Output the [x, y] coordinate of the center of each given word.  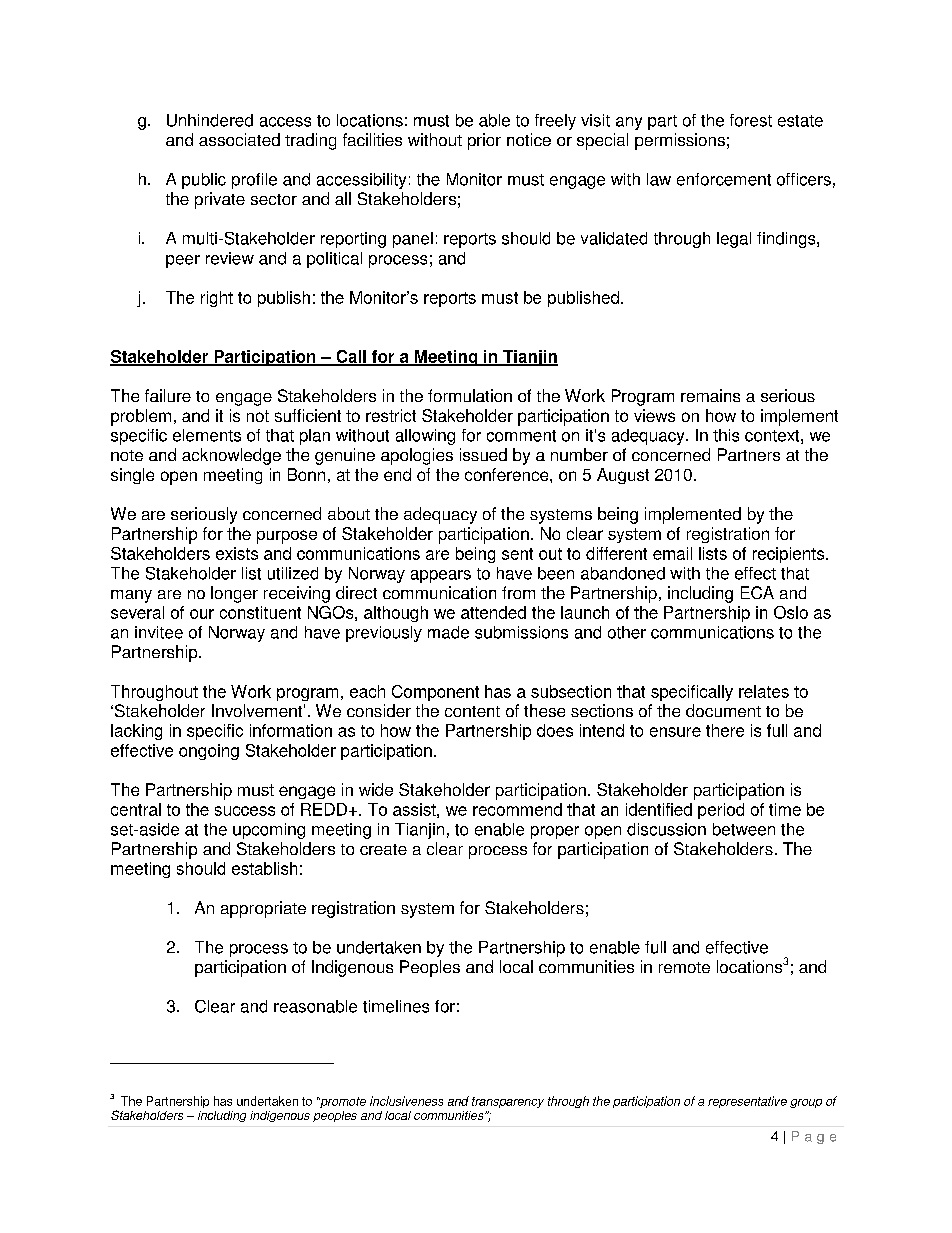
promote [342, 1102]
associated [239, 139]
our [202, 614]
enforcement [724, 179]
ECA [757, 592]
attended [493, 612]
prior [484, 141]
